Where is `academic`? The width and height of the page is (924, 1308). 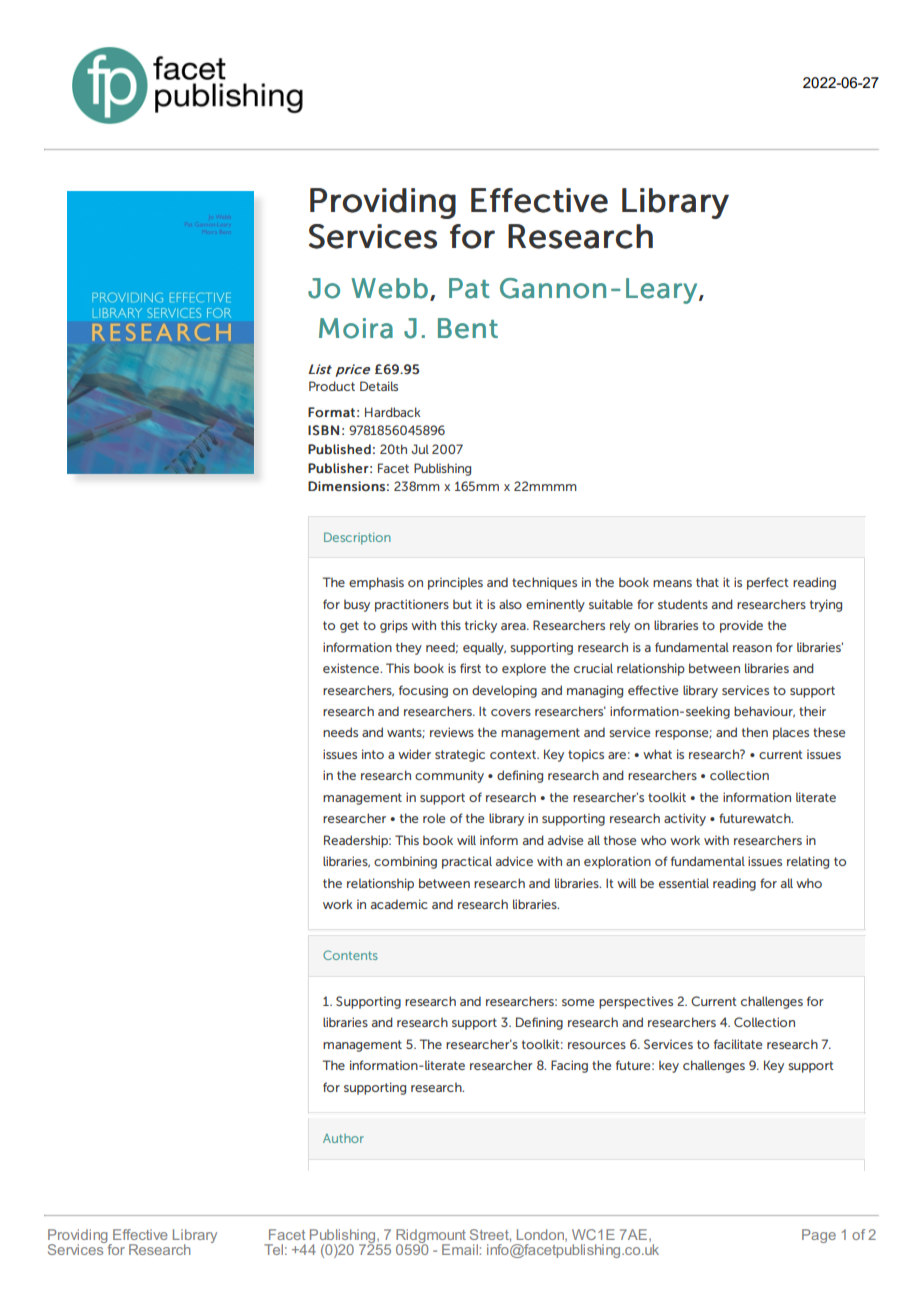
academic is located at coordinates (399, 904).
